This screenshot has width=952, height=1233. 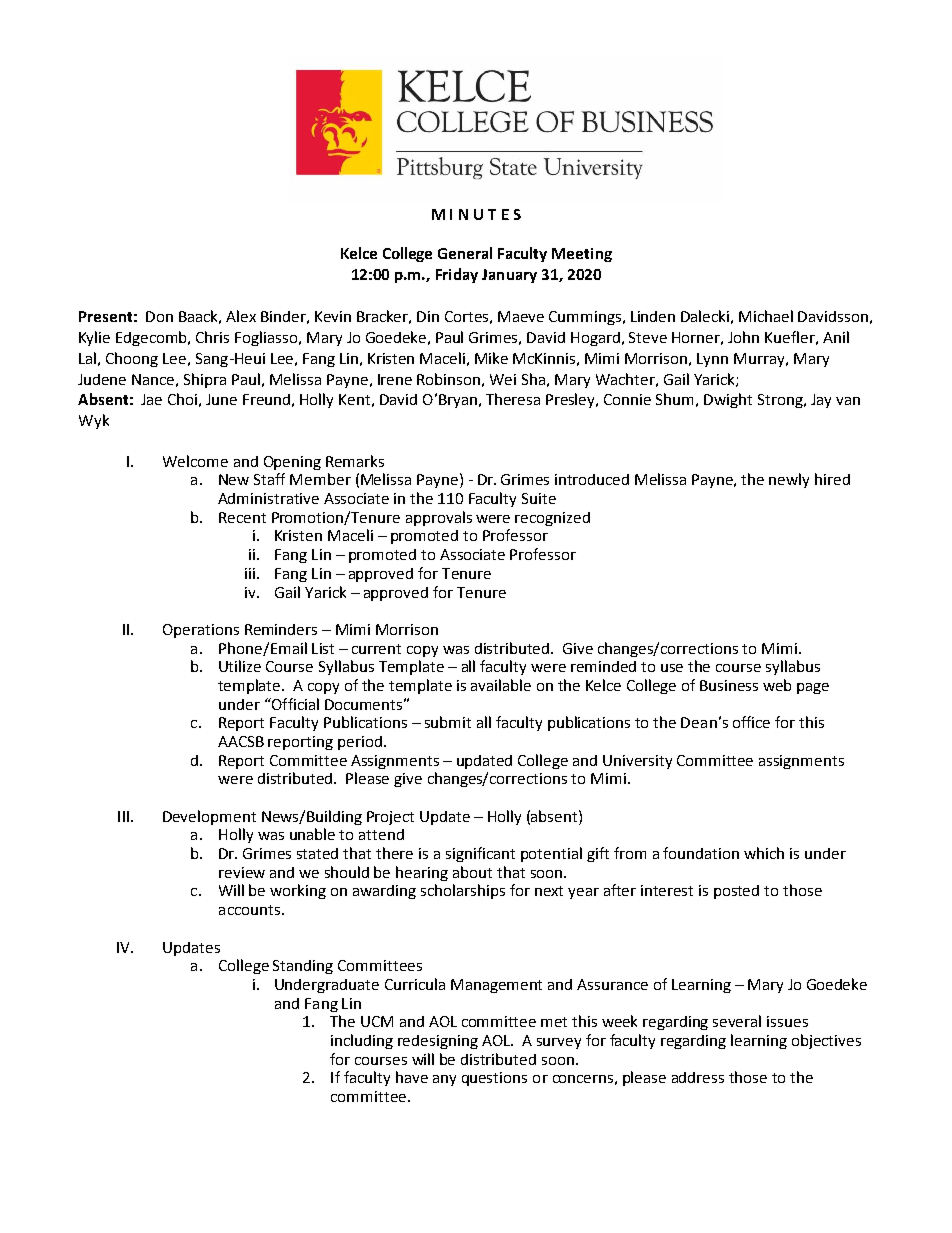 What do you see at coordinates (362, 1041) in the screenshot?
I see `including` at bounding box center [362, 1041].
